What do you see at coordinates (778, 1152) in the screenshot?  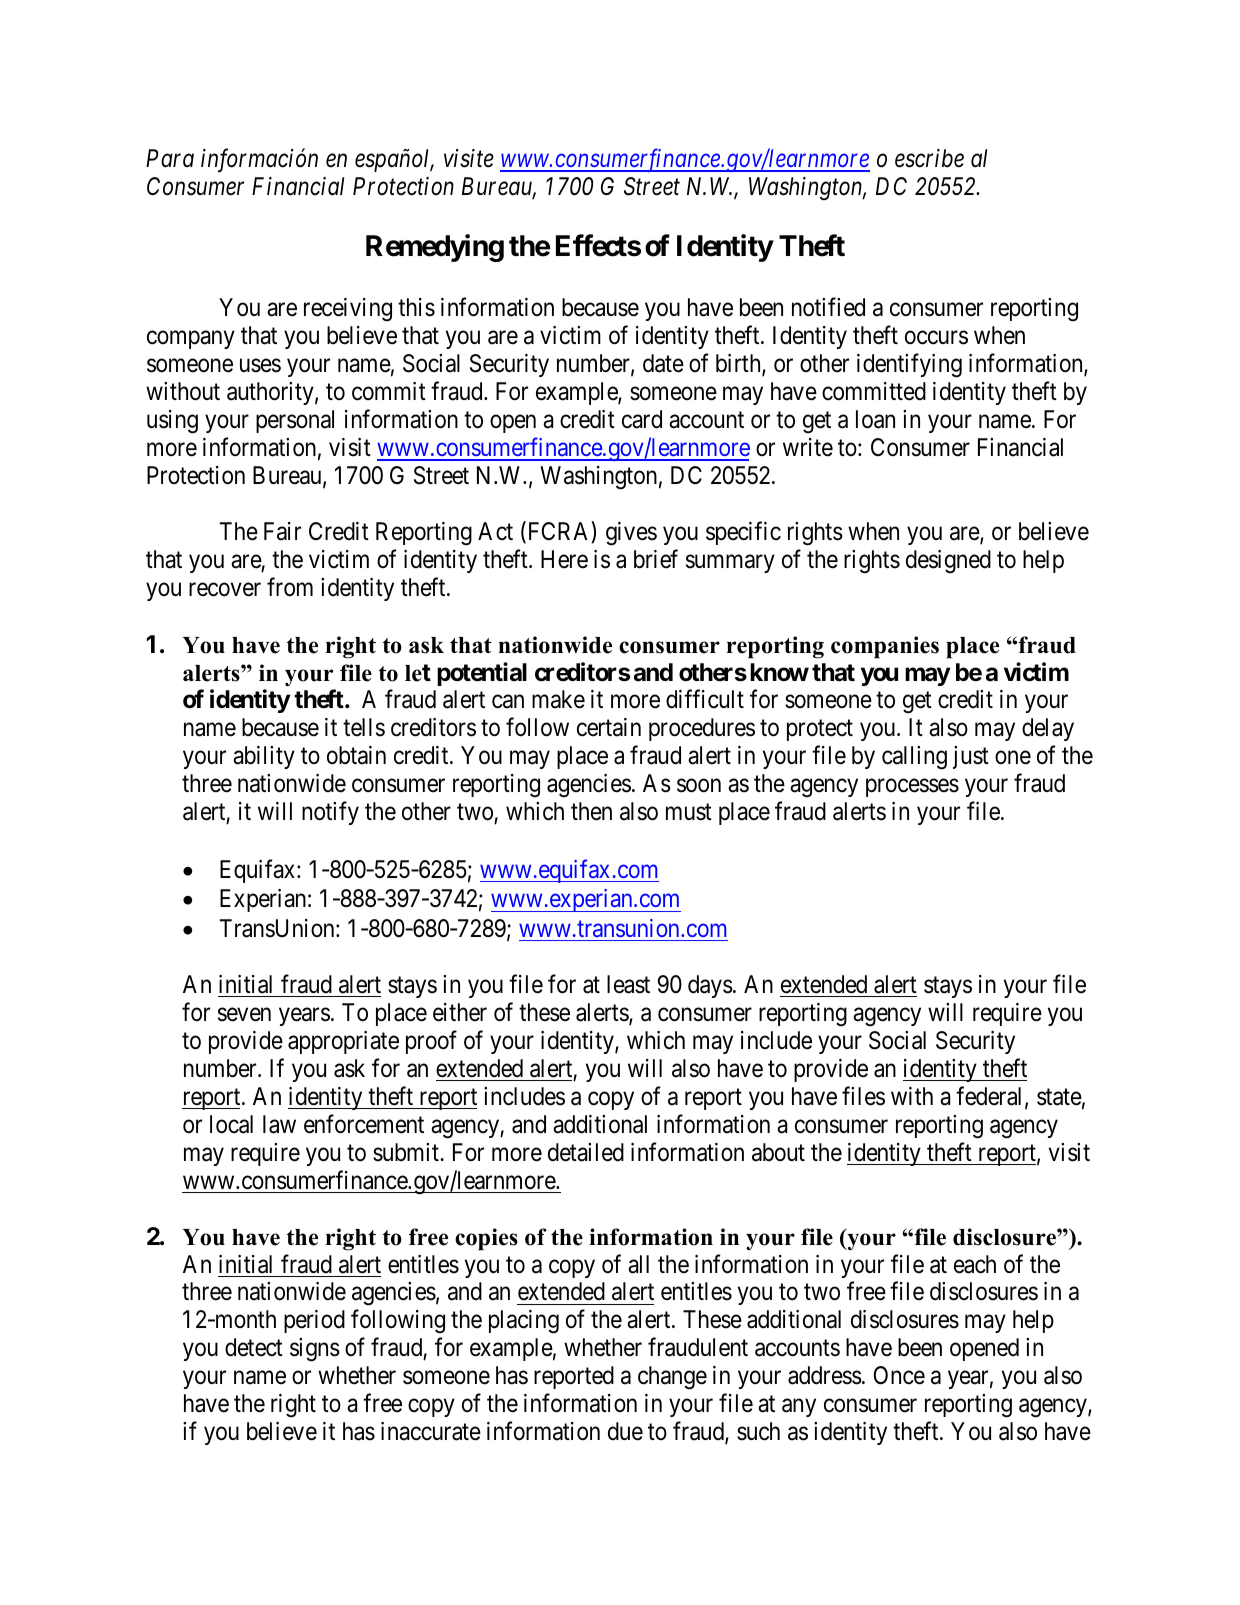 I see `about` at bounding box center [778, 1152].
